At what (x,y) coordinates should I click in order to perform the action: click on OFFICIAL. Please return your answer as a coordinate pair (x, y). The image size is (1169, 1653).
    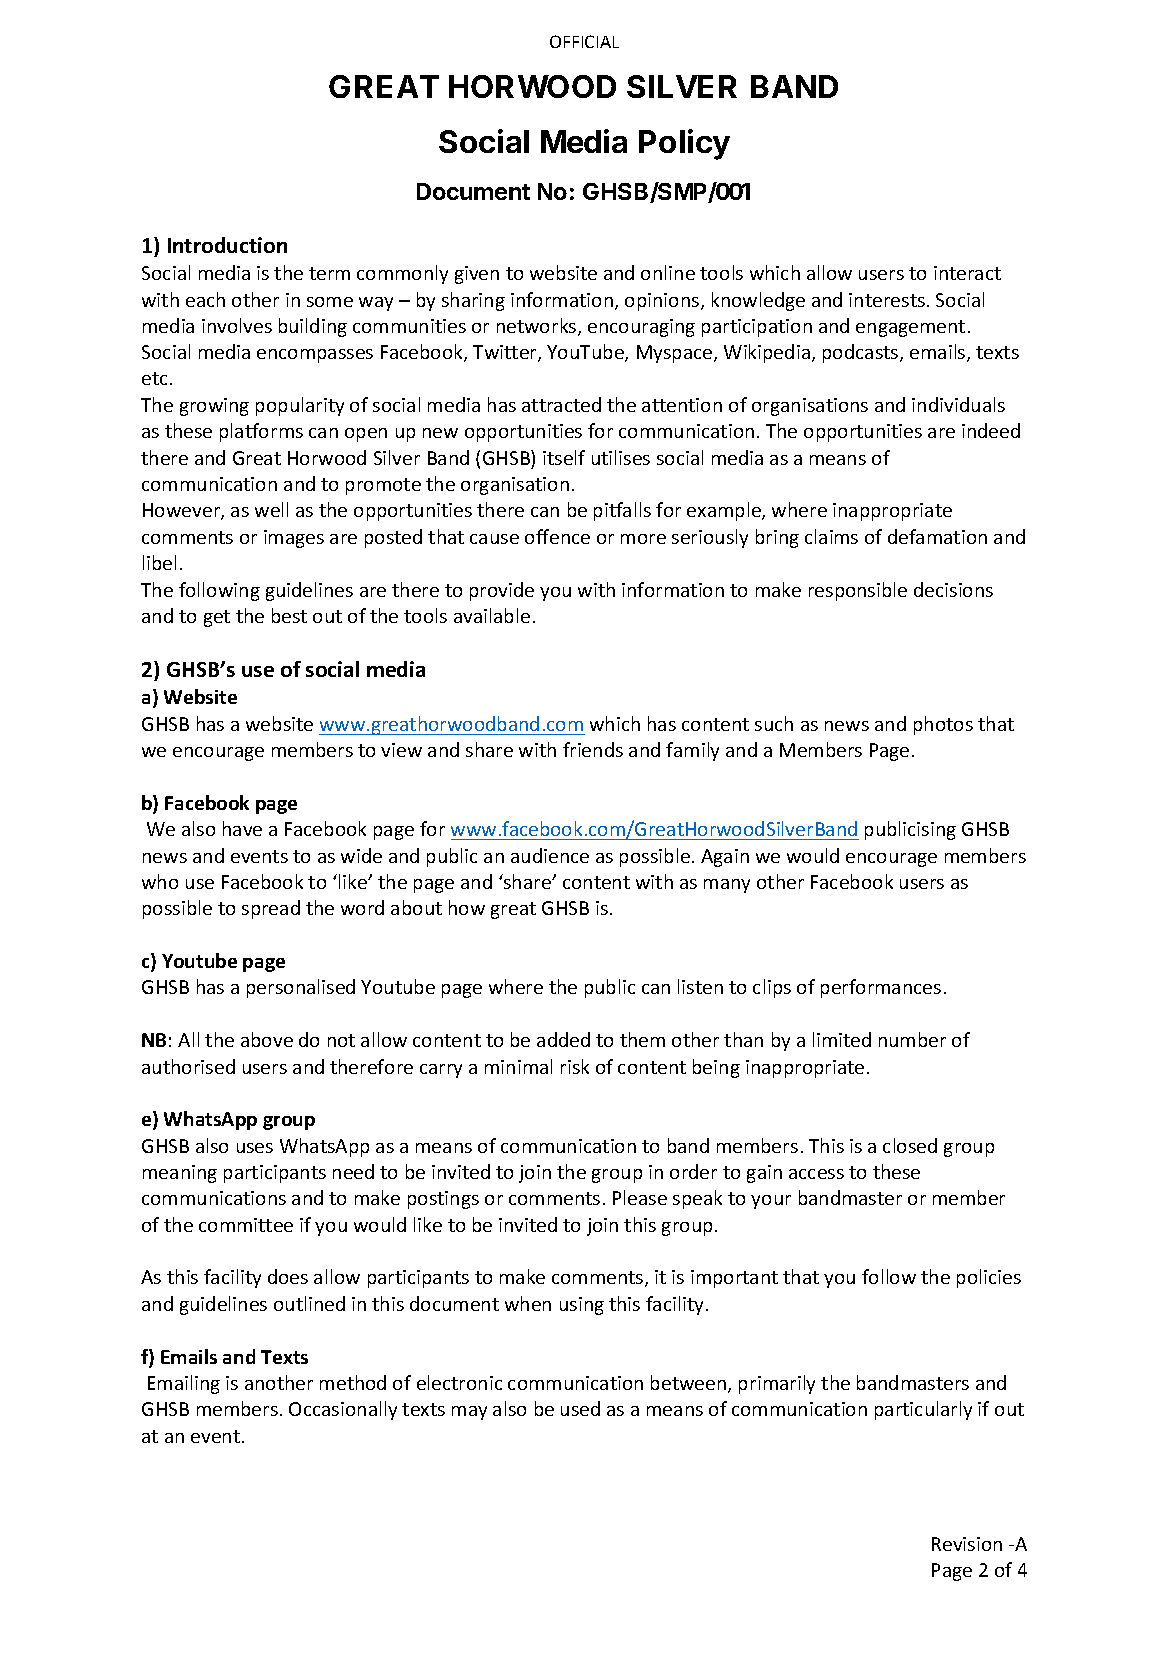
    Looking at the image, I should click on (584, 41).
